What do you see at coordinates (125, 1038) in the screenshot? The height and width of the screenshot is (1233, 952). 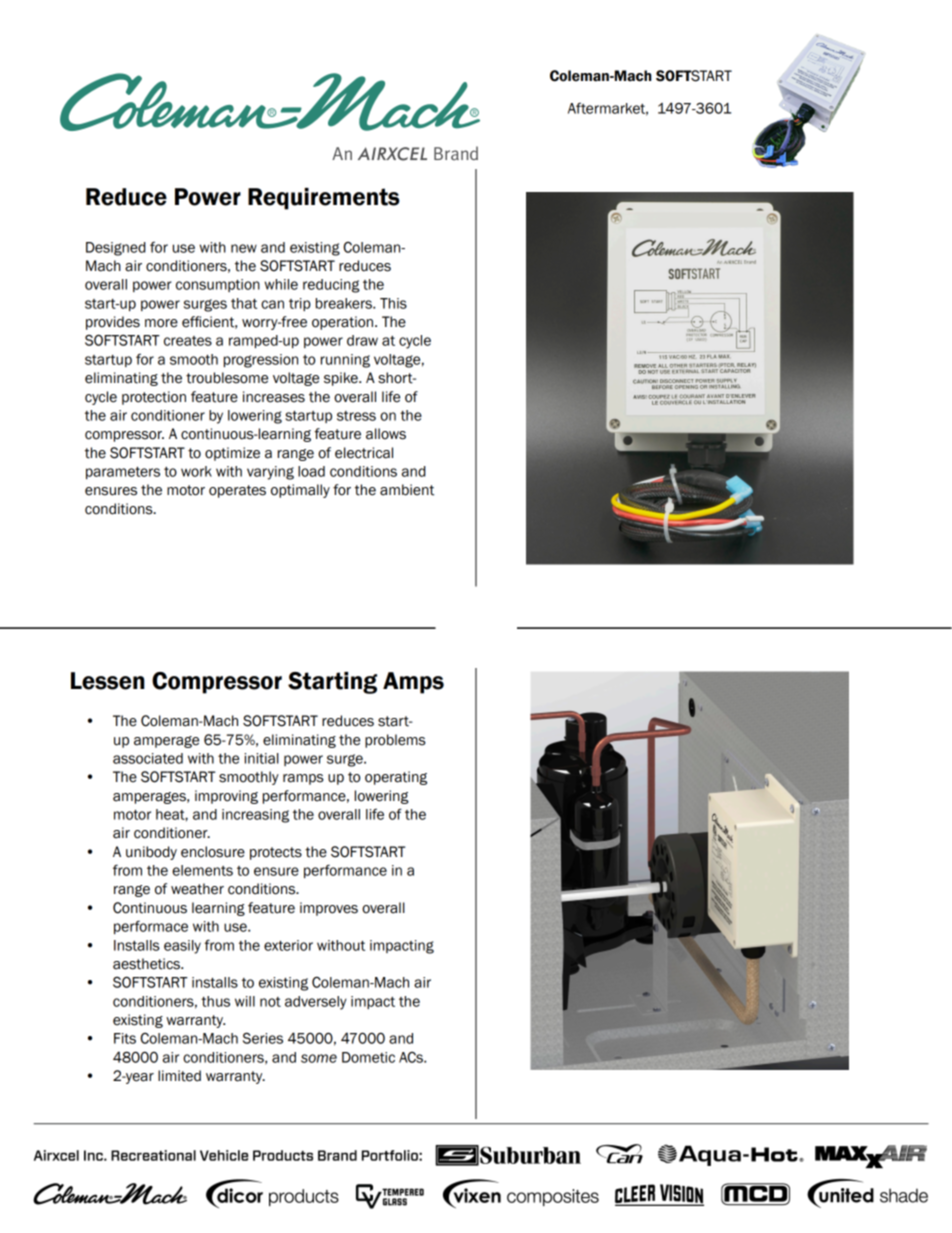 I see `Fits` at bounding box center [125, 1038].
